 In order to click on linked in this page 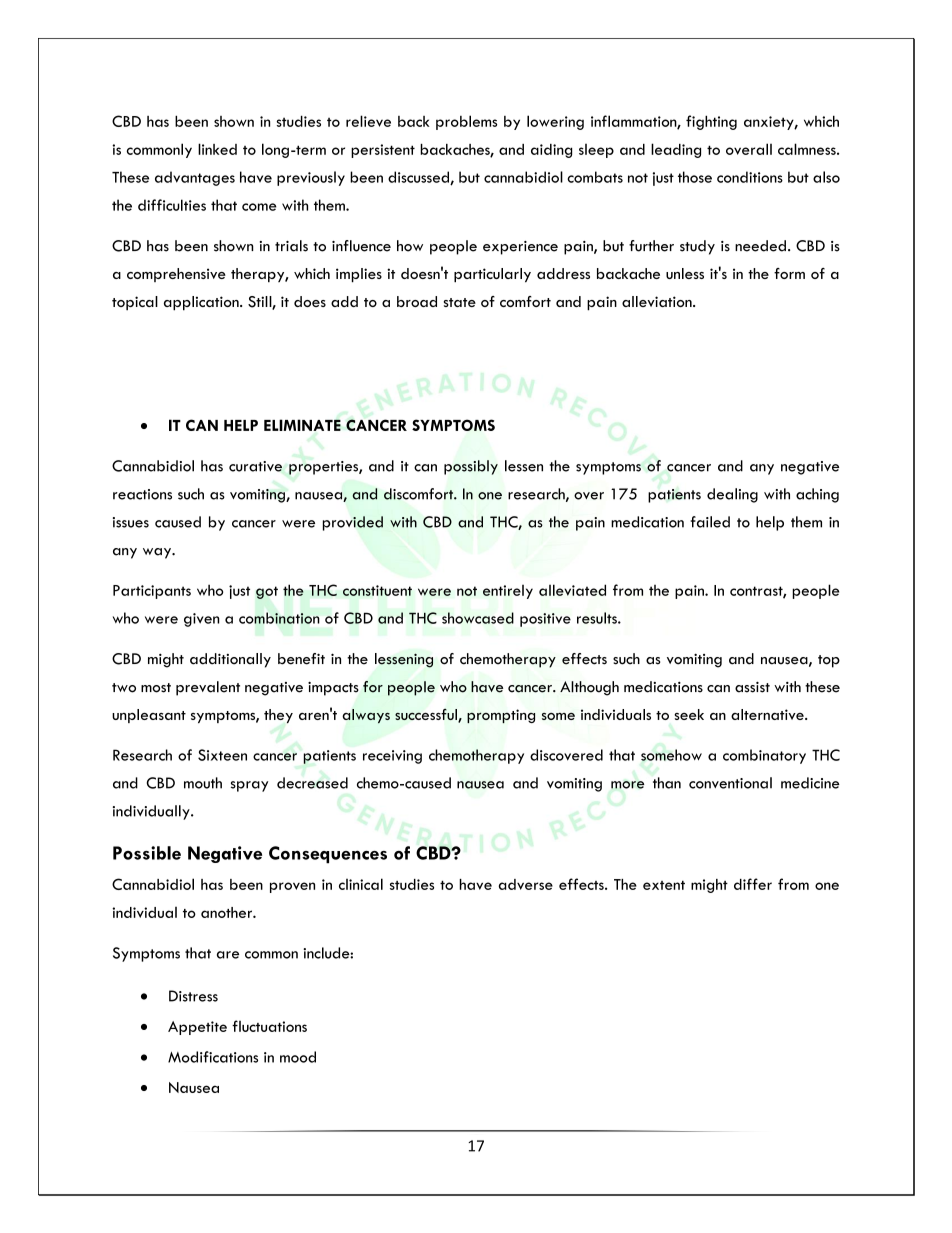, I will do `click(217, 149)`.
